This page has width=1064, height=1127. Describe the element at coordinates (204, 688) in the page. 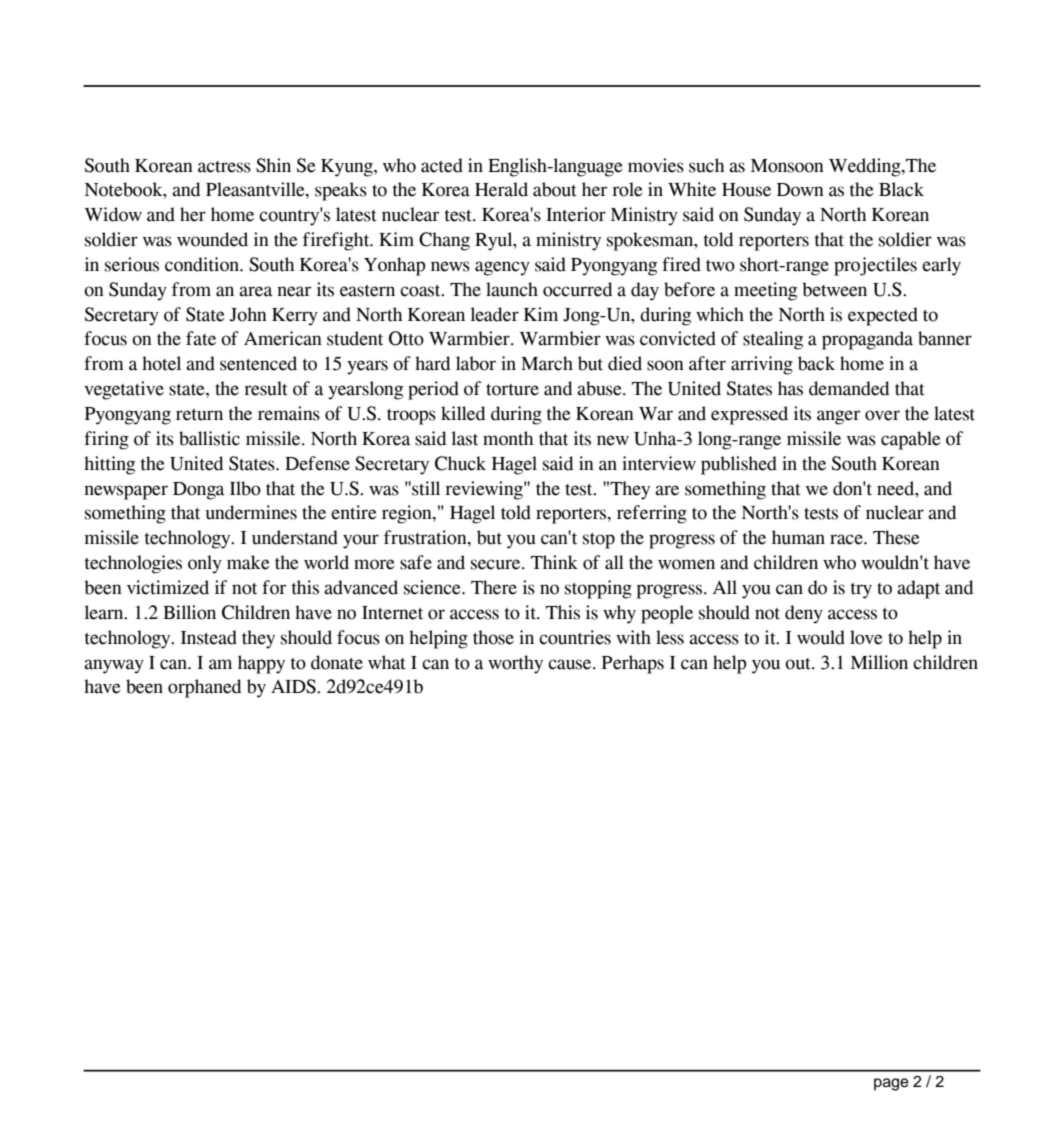

I see `orphaned` at that location.
